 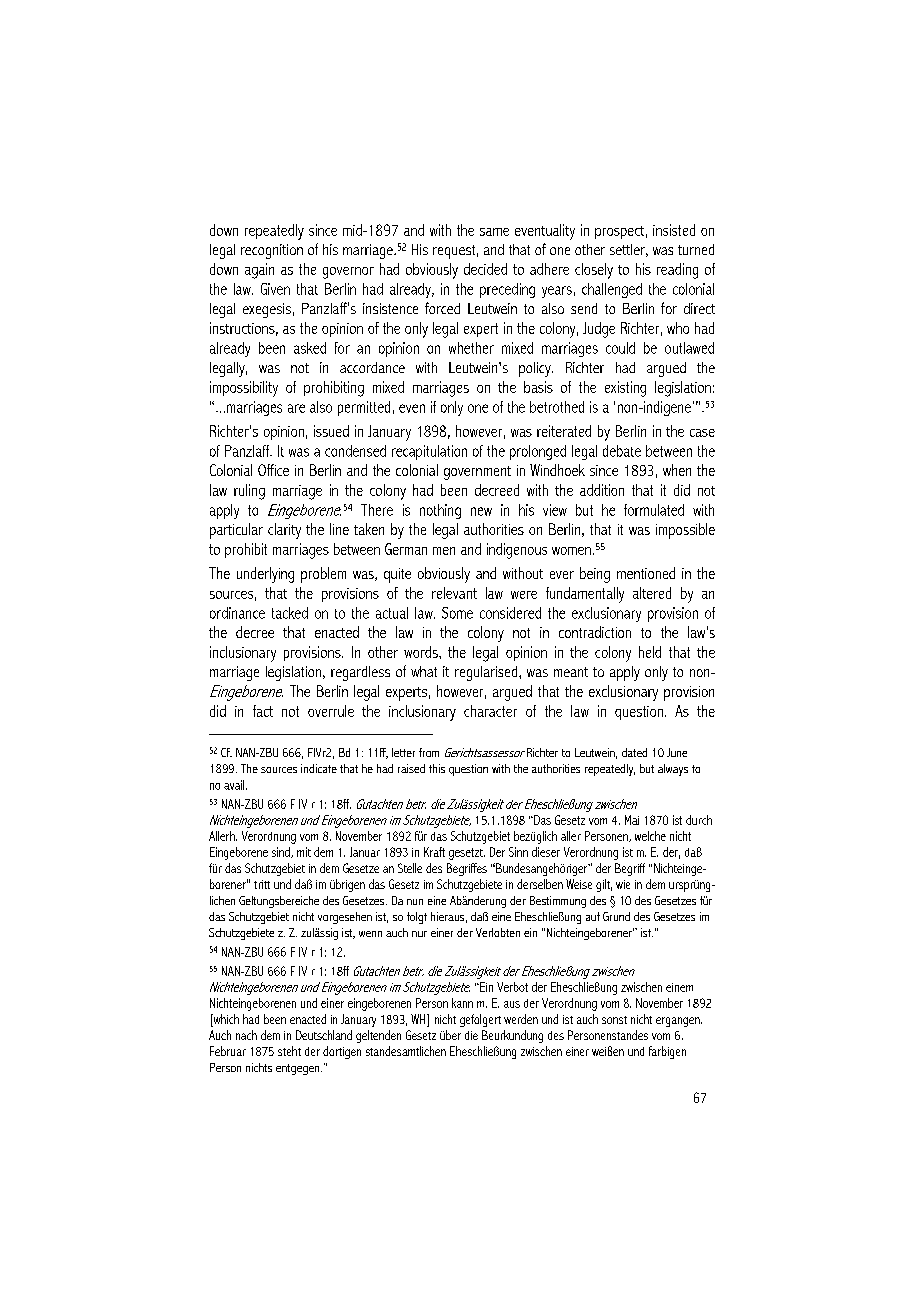 What do you see at coordinates (272, 251) in the image?
I see `recognition` at bounding box center [272, 251].
